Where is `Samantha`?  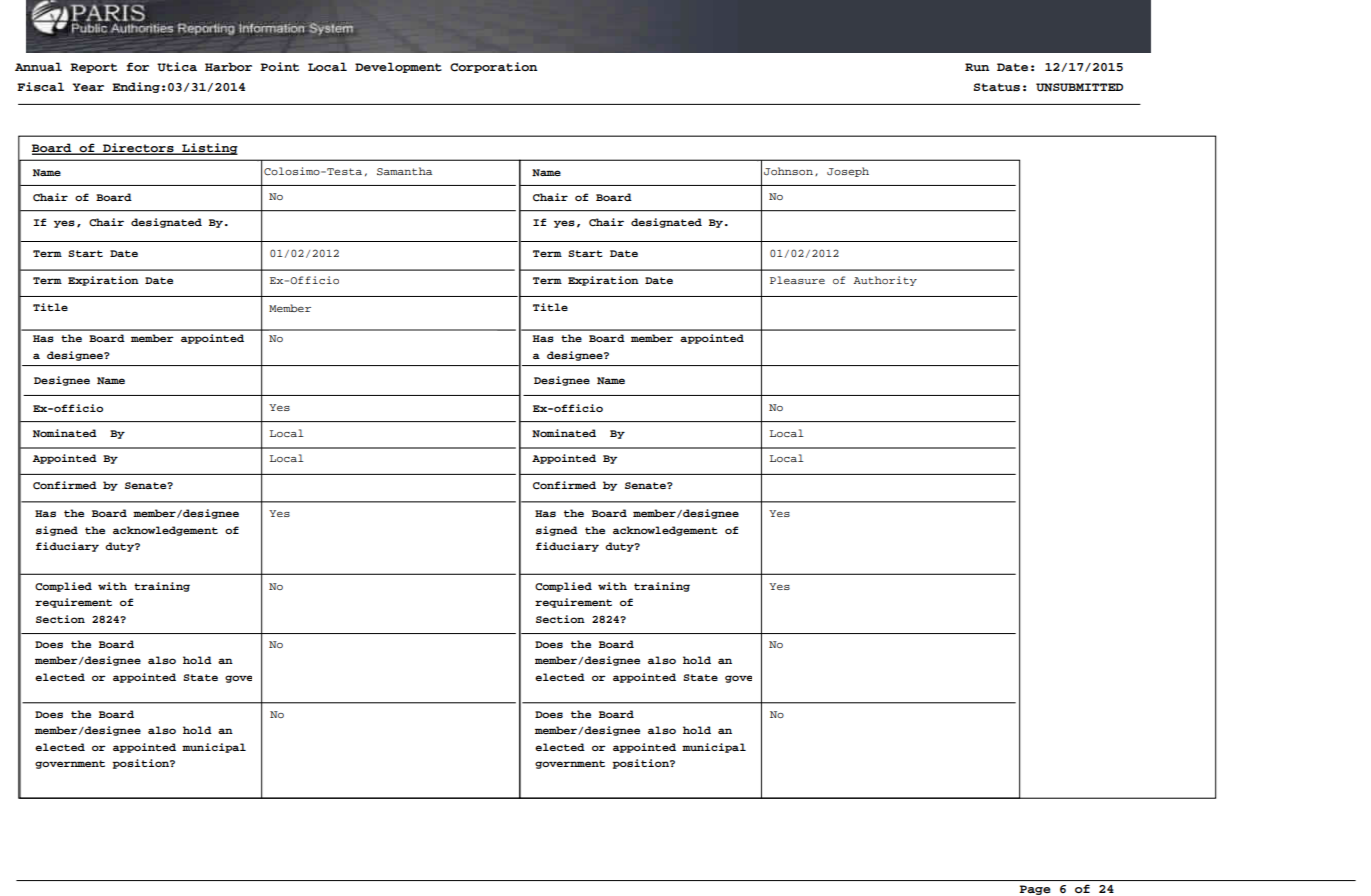
Samantha is located at coordinates (404, 171).
